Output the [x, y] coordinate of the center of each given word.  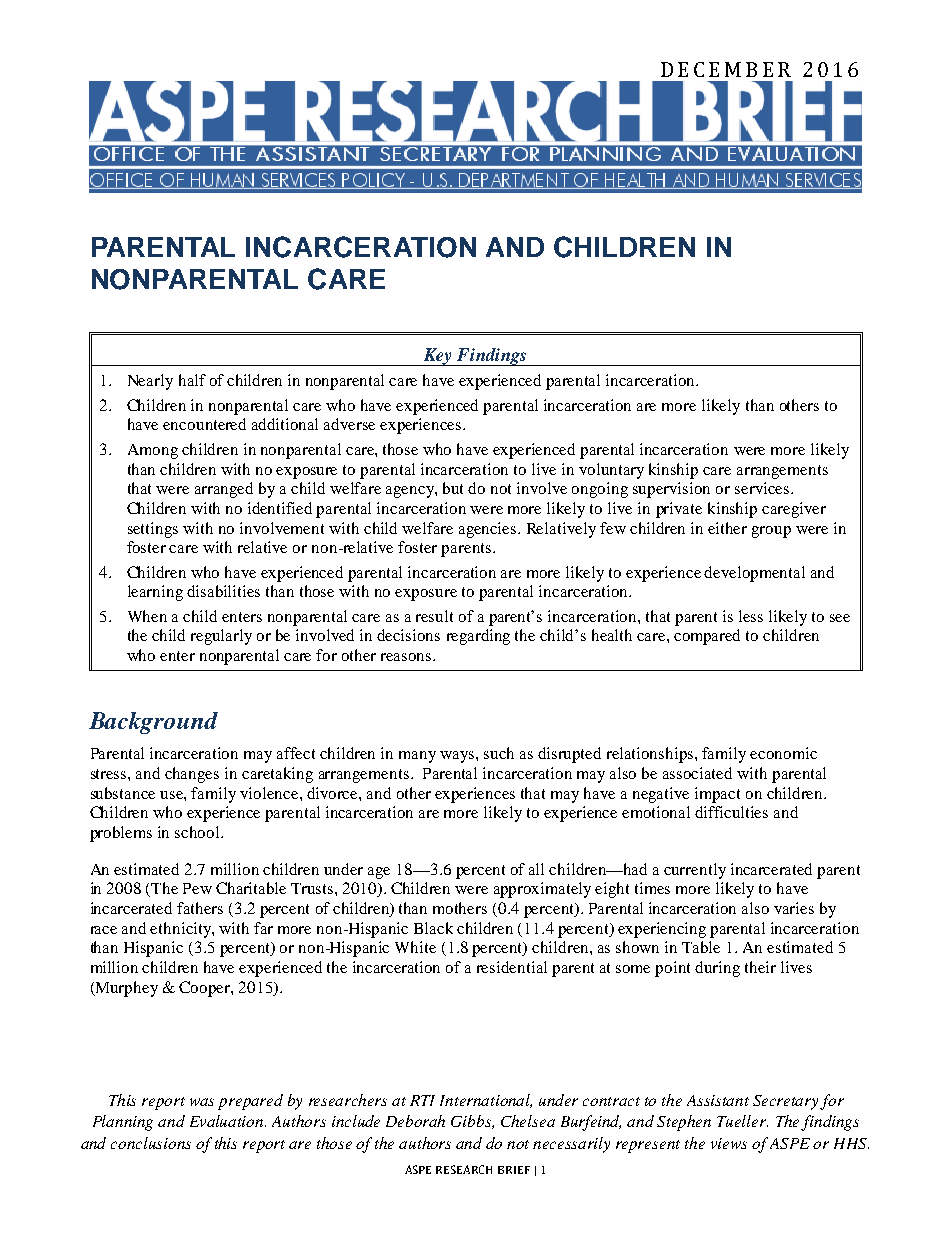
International [486, 1101]
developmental [754, 574]
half [192, 380]
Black [433, 928]
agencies [489, 530]
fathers [200, 908]
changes [192, 775]
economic [783, 753]
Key [438, 357]
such [499, 753]
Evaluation [228, 1121]
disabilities [223, 591]
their [760, 967]
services [762, 488]
